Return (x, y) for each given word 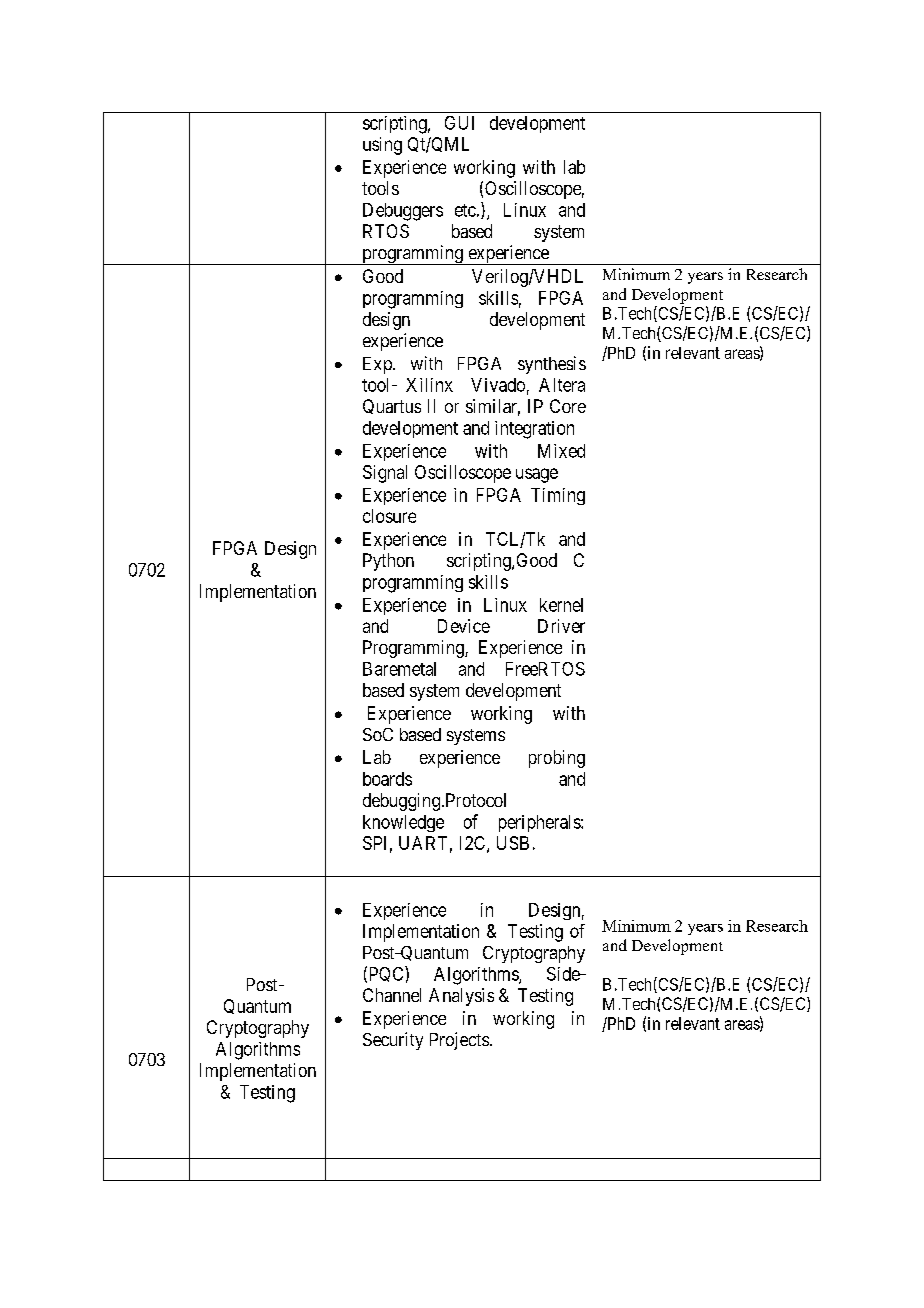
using (382, 146)
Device (464, 626)
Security (393, 1041)
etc (465, 210)
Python (388, 562)
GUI (459, 123)
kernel (561, 605)
